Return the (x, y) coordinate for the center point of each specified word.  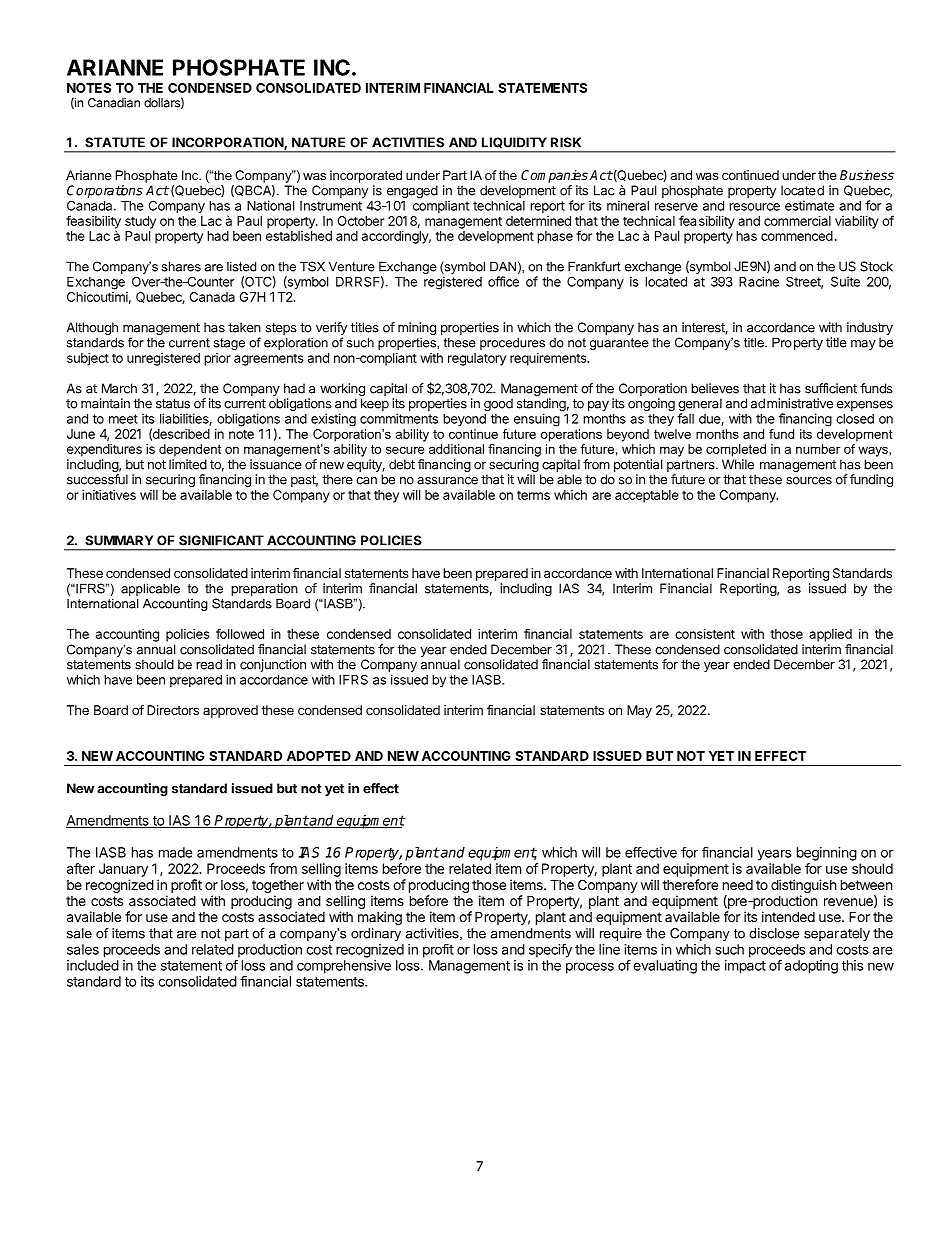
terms (533, 495)
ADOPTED (319, 756)
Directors (173, 710)
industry (870, 328)
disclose (774, 933)
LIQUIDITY (514, 142)
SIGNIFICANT (221, 540)
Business (867, 175)
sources (809, 481)
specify (550, 951)
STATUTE (115, 142)
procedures (512, 343)
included (93, 965)
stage (229, 344)
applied (830, 635)
